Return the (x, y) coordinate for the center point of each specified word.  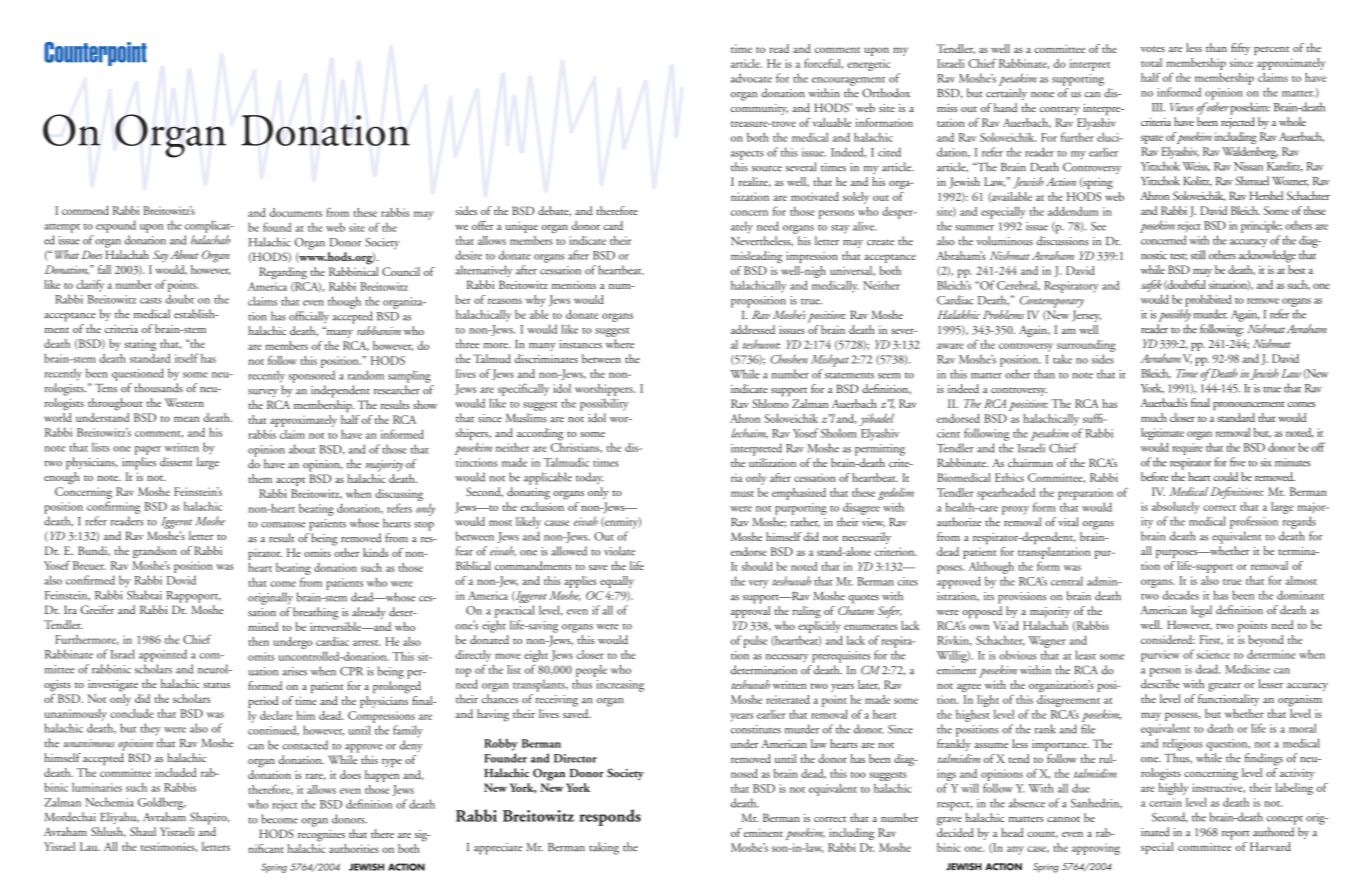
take (1062, 359)
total (1151, 62)
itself (187, 358)
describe (1160, 684)
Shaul (143, 831)
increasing (620, 686)
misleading (756, 257)
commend (85, 210)
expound (116, 226)
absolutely (1176, 508)
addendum (1073, 211)
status (216, 685)
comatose (283, 524)
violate (619, 551)
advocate (751, 78)
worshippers (605, 390)
